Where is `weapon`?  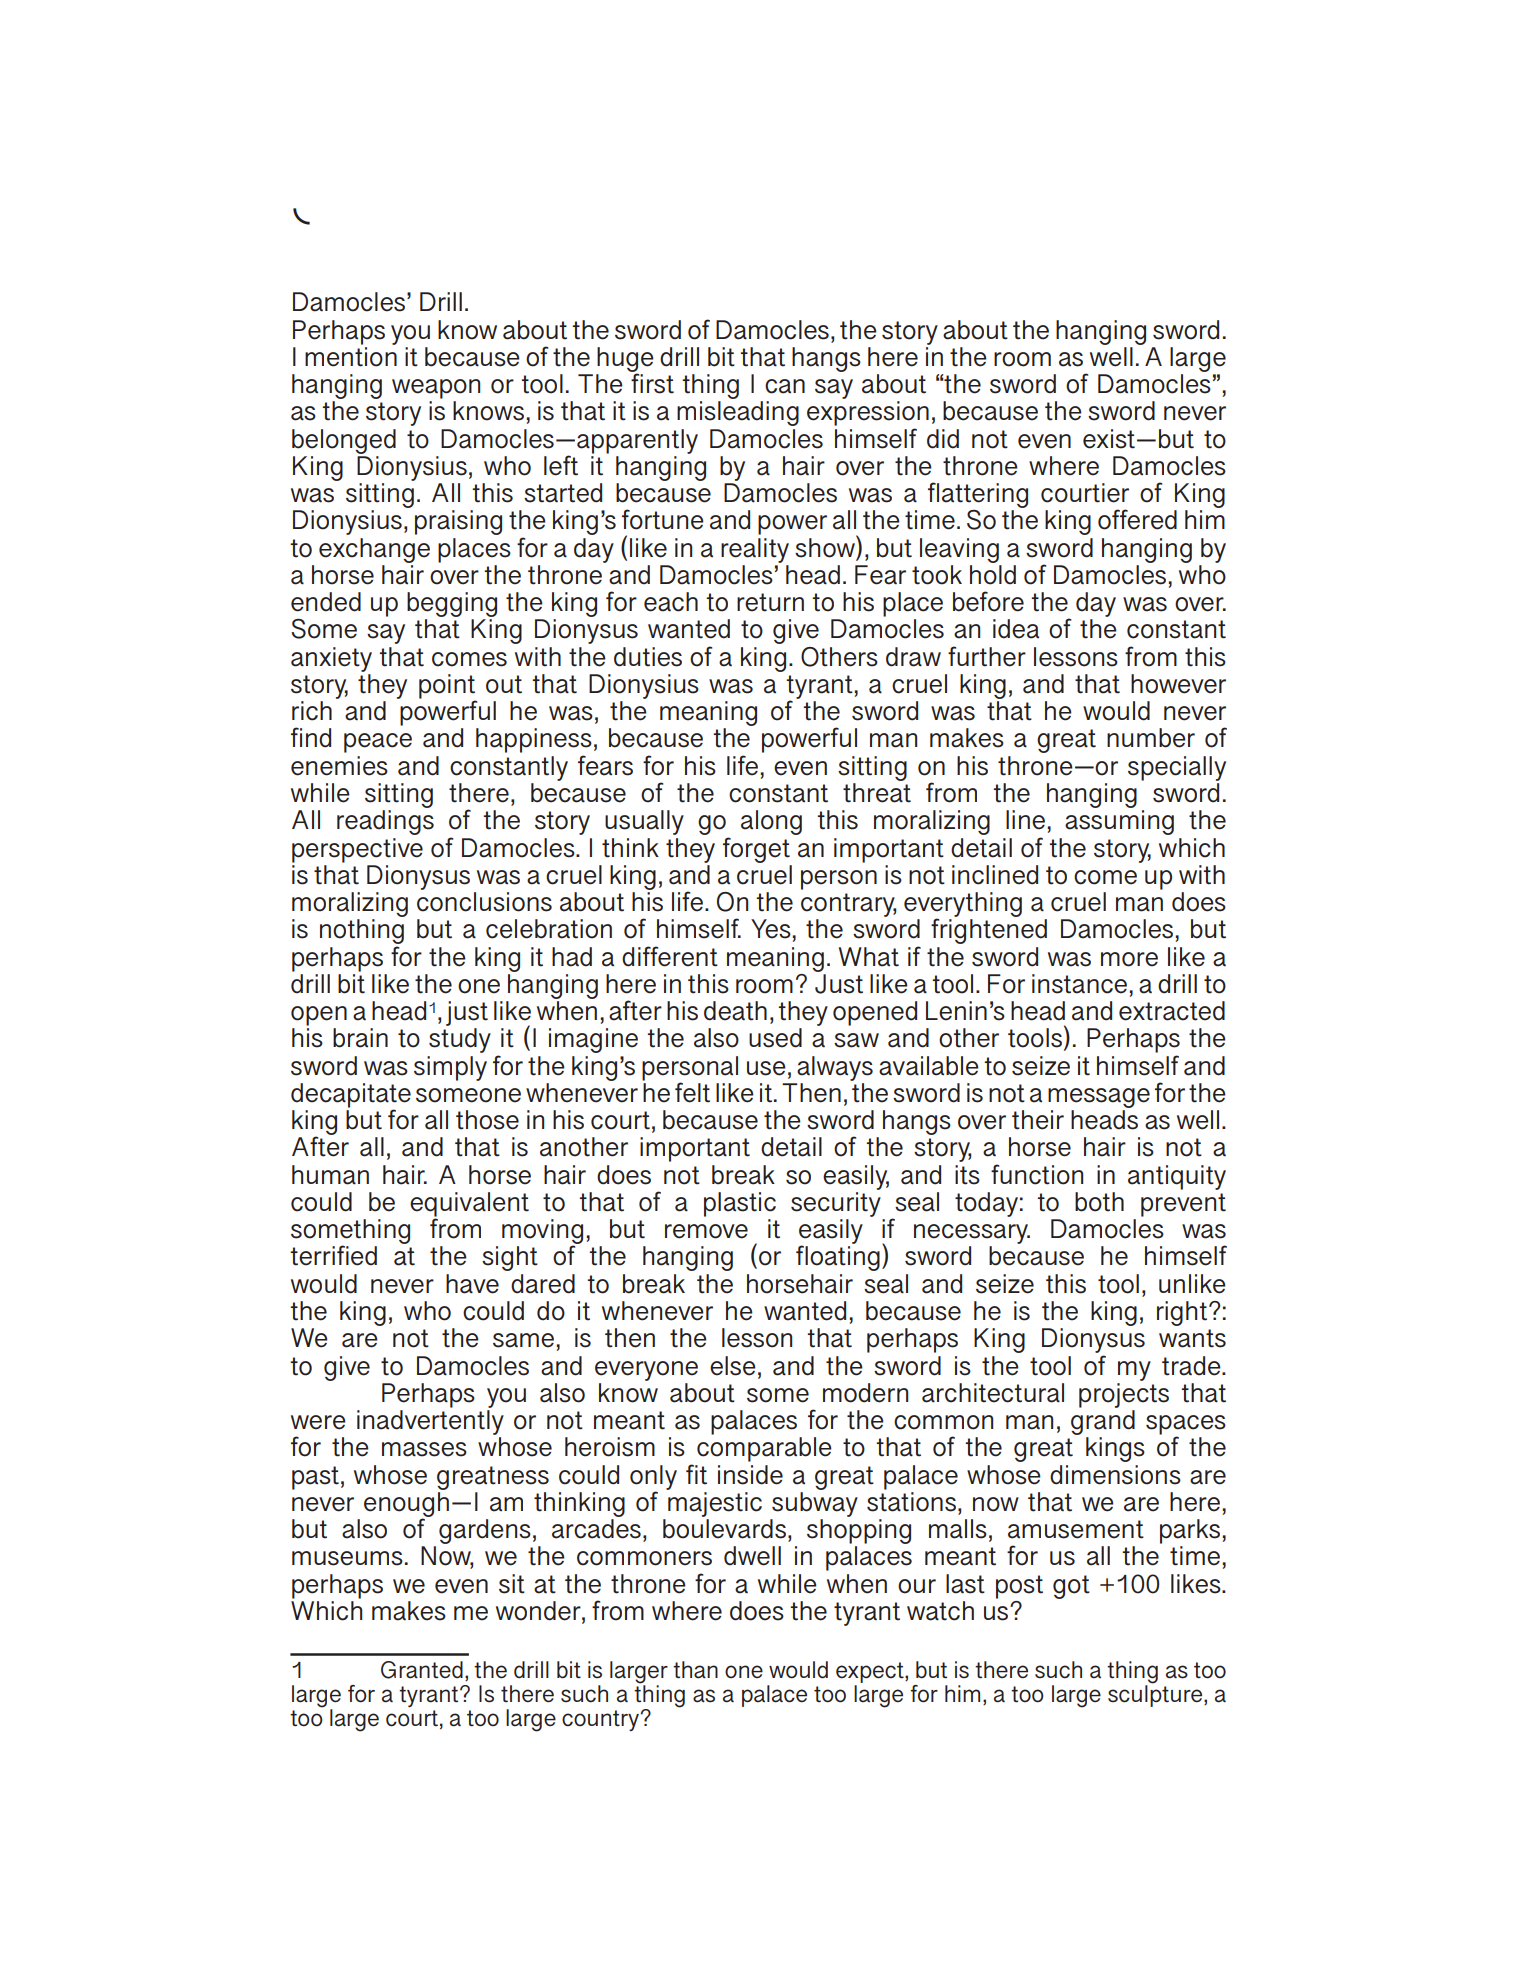
weapon is located at coordinates (436, 389).
